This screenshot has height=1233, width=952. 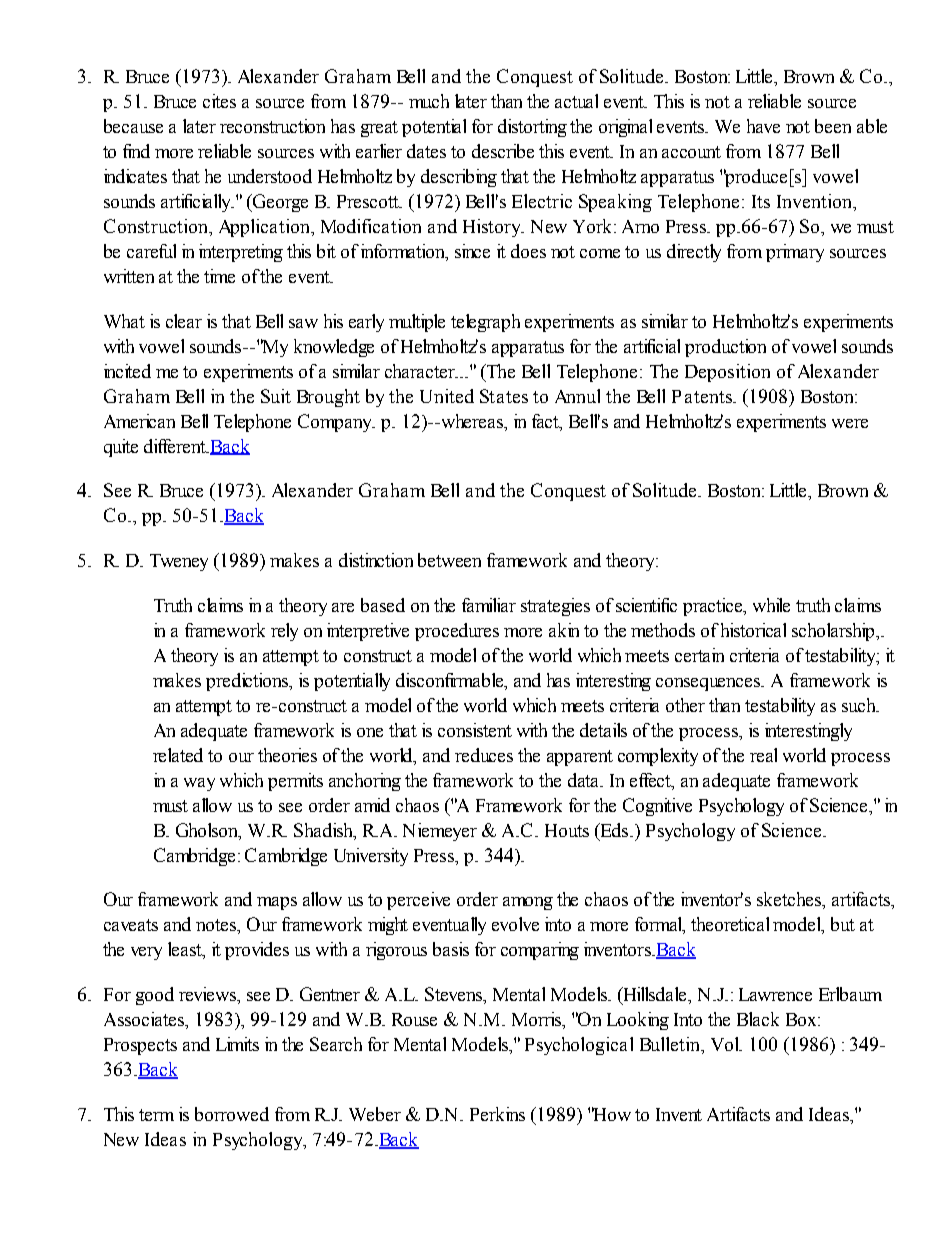 What do you see at coordinates (219, 101) in the screenshot?
I see `cites` at bounding box center [219, 101].
